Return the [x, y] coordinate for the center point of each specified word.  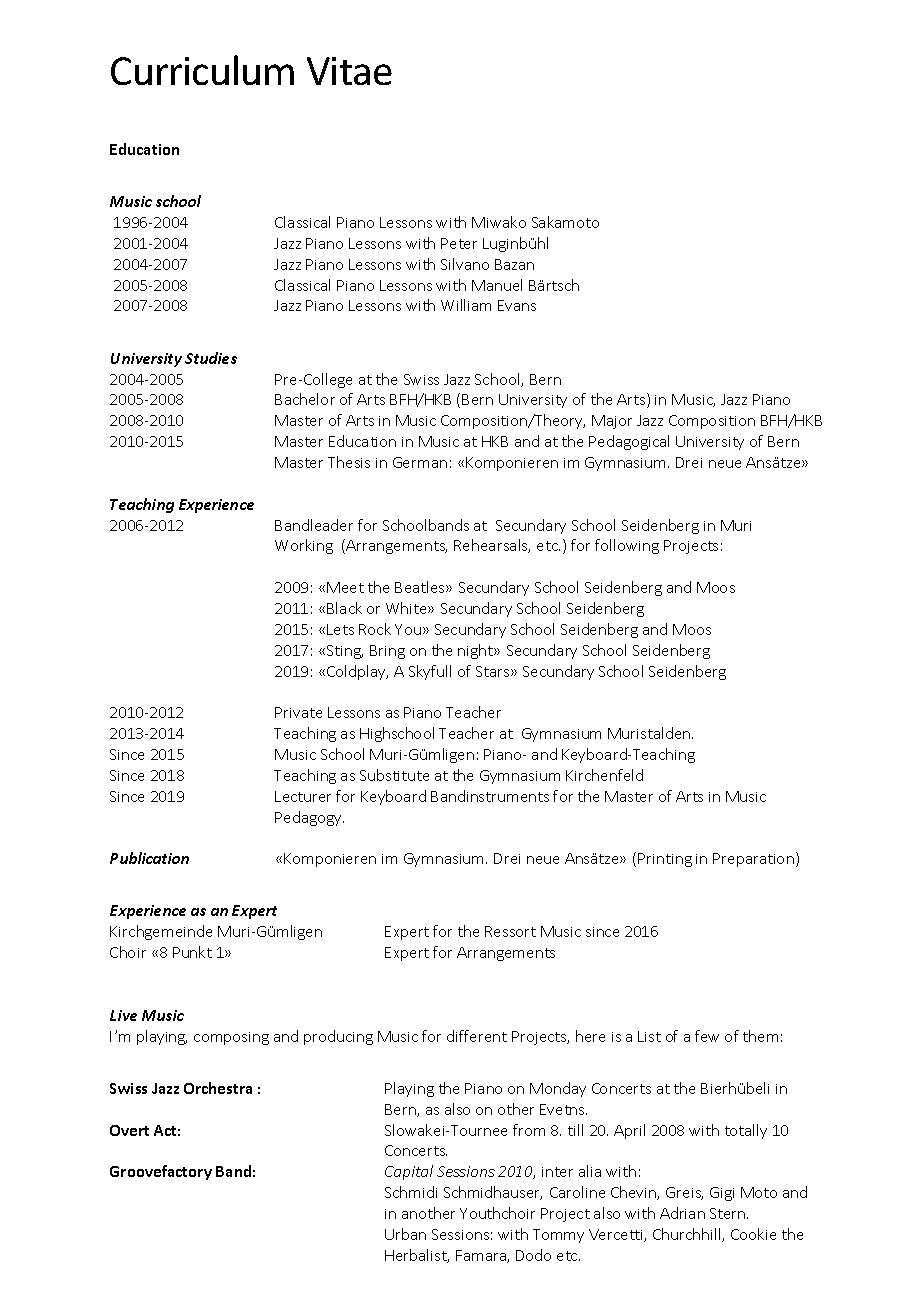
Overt [129, 1130]
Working [304, 546]
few [707, 1036]
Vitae [349, 71]
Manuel [497, 285]
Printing [665, 860]
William [466, 305]
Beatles [421, 587]
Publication [149, 858]
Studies [211, 358]
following [627, 546]
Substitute [394, 775]
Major [612, 422]
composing [231, 1038]
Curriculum [202, 70]
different [477, 1036]
